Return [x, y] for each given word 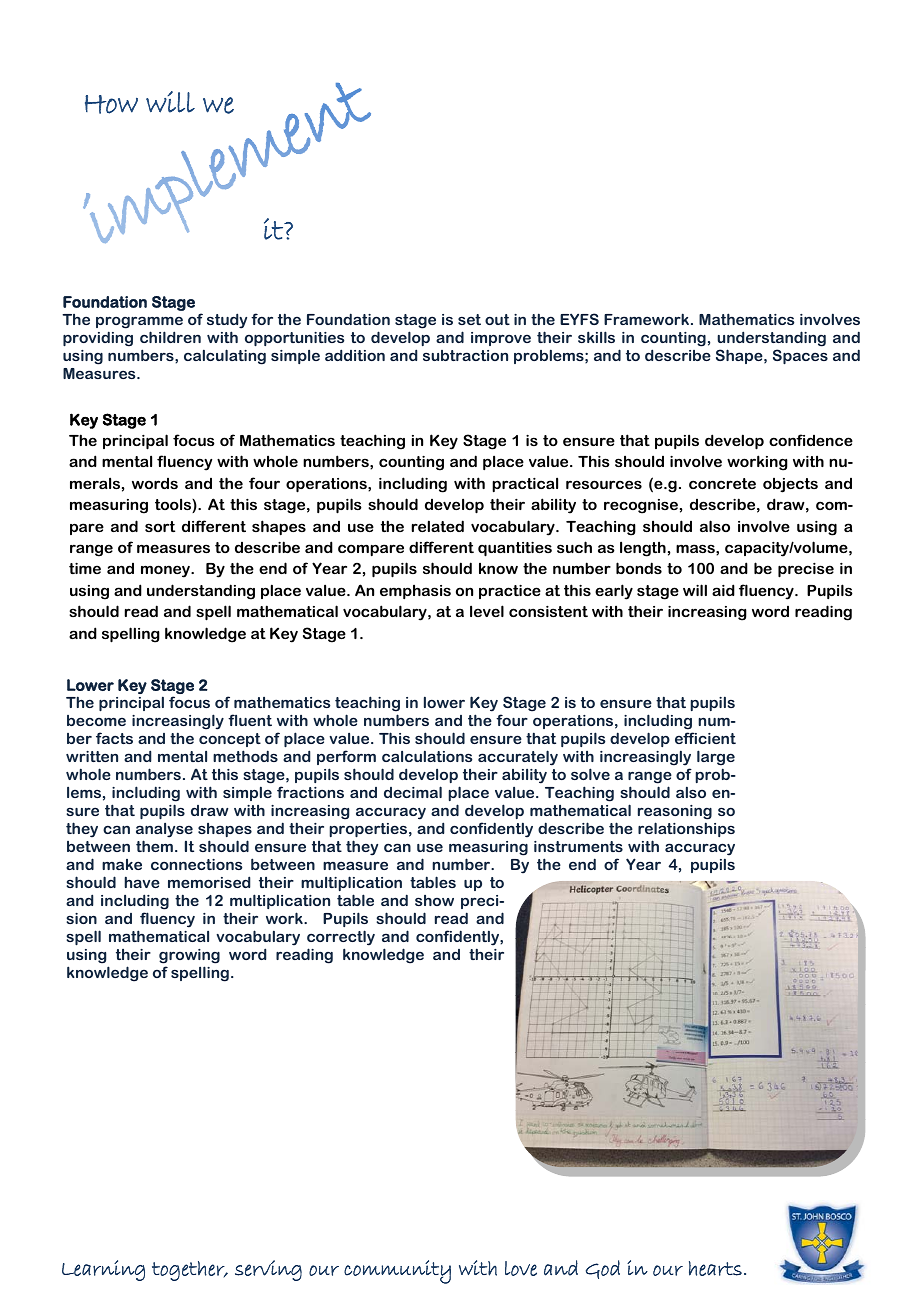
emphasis [415, 591]
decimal [413, 792]
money [166, 571]
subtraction [465, 355]
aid [723, 590]
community [397, 1272]
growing [189, 956]
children [170, 337]
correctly [341, 938]
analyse [164, 830]
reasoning [675, 812]
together [189, 1271]
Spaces [800, 356]
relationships [686, 829]
